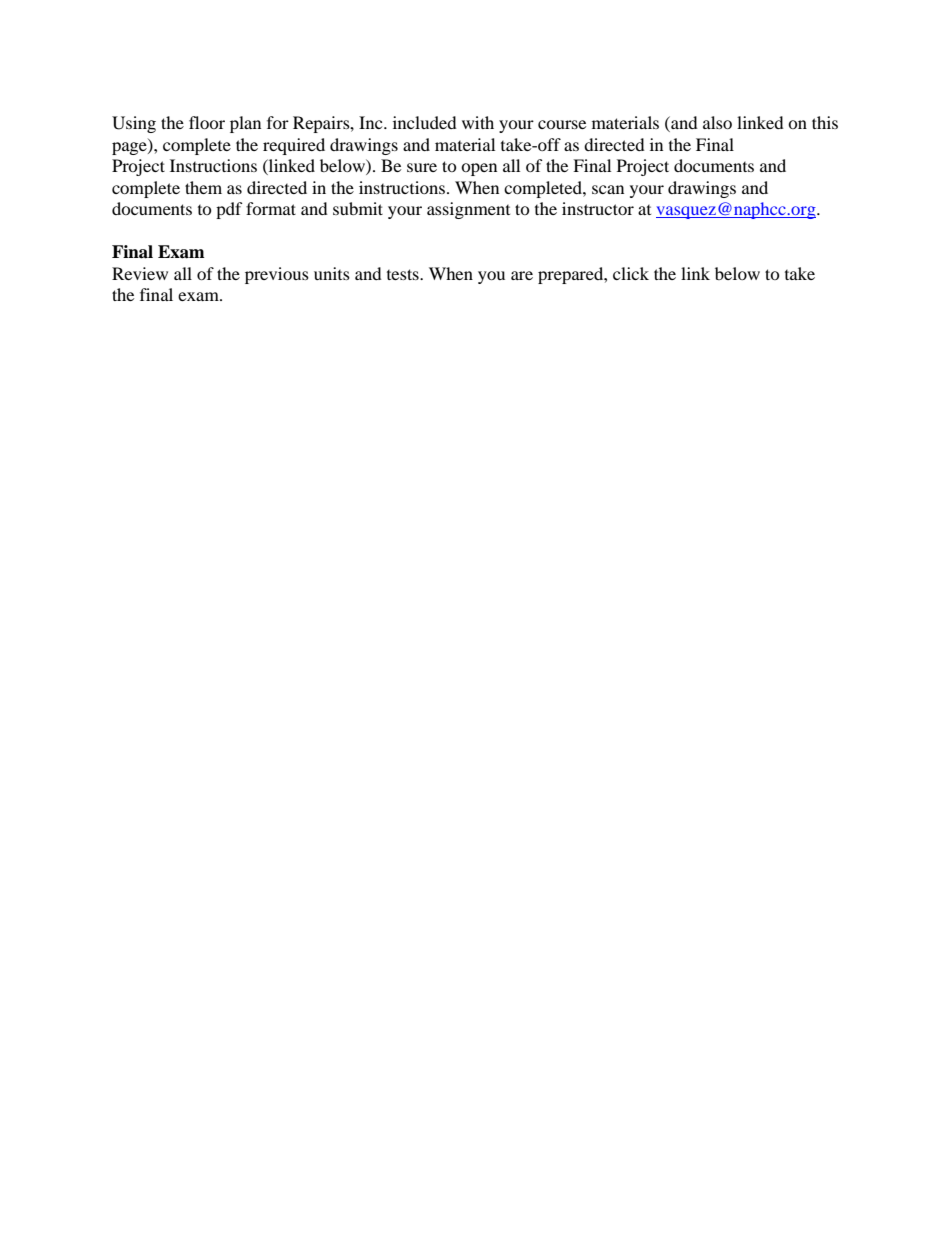  Describe the element at coordinates (404, 274) in the screenshot. I see `tests` at that location.
